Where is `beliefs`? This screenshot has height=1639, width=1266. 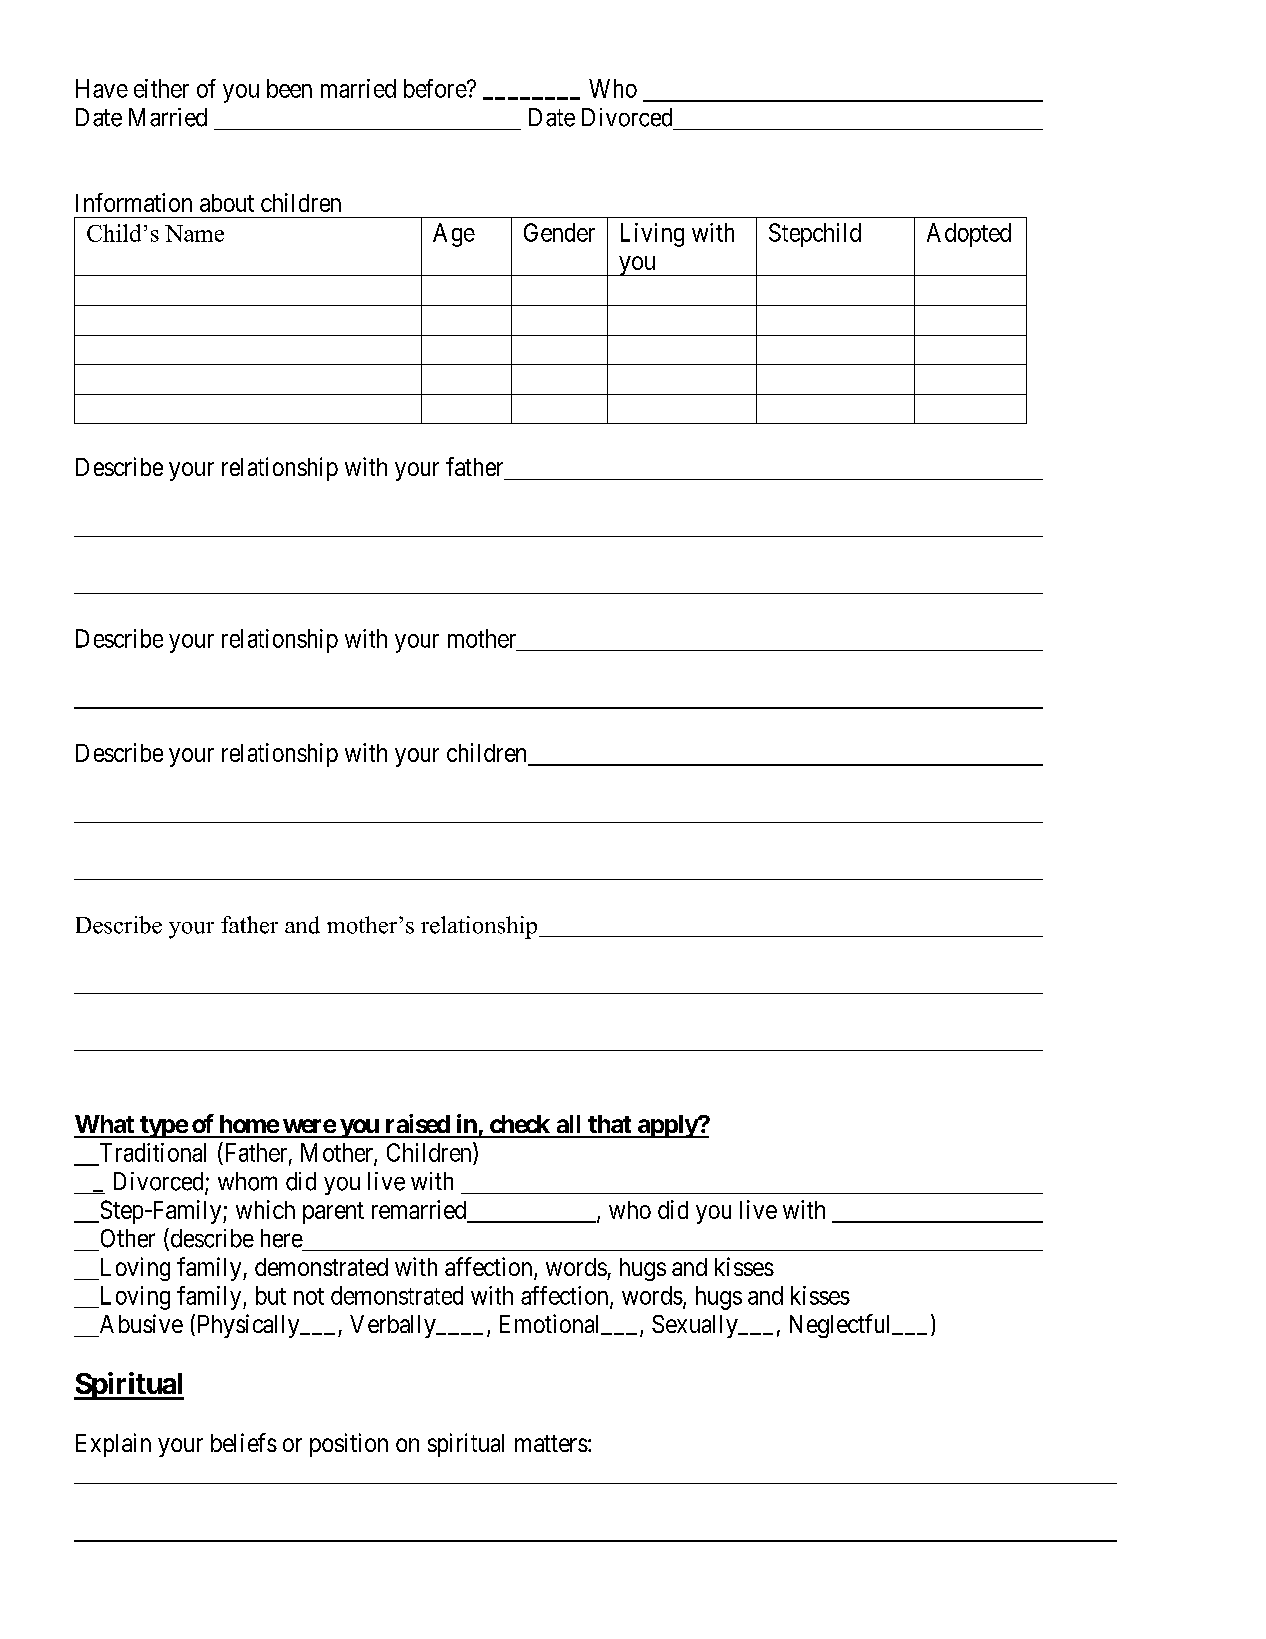
beliefs is located at coordinates (244, 1442).
